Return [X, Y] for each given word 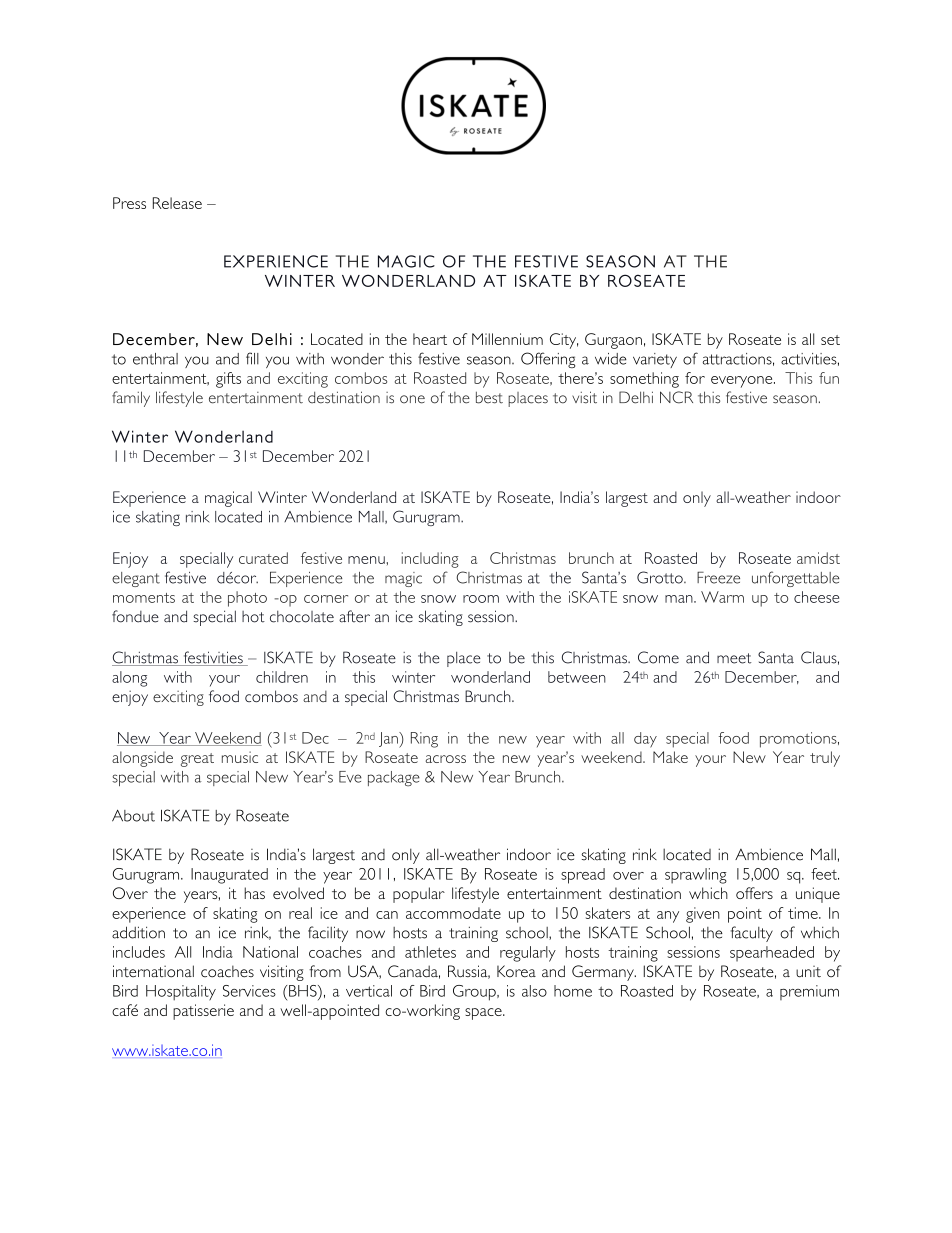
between [577, 677]
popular [419, 895]
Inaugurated [229, 876]
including [430, 560]
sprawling [696, 876]
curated [263, 558]
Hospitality [181, 993]
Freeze [718, 578]
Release [177, 203]
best [489, 397]
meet [734, 658]
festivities [213, 658]
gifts [228, 380]
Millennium [507, 339]
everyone [743, 382]
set [830, 340]
